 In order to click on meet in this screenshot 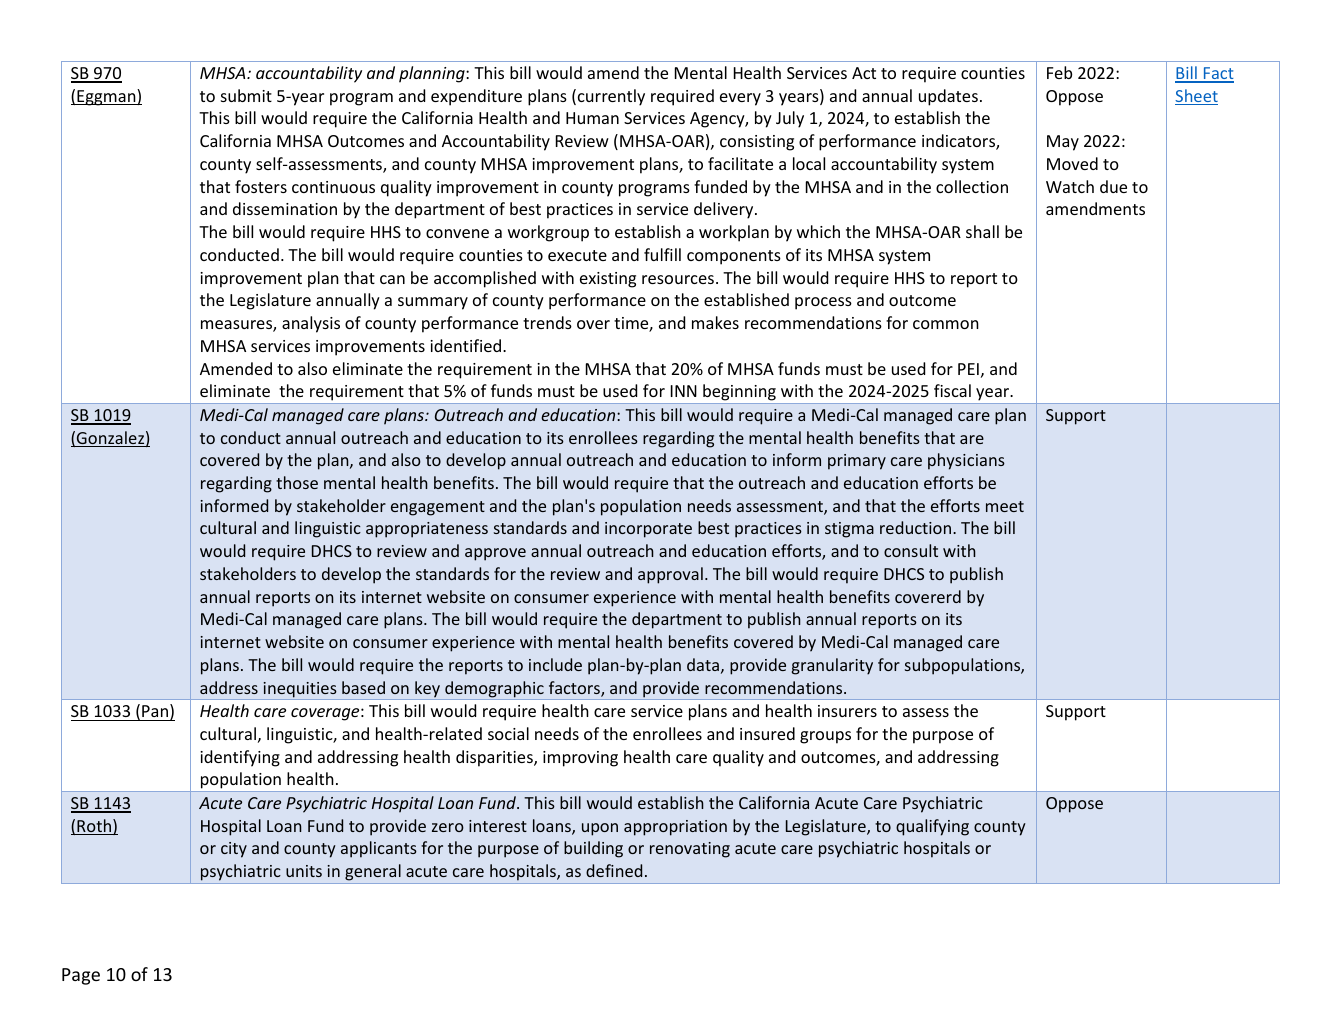, I will do `click(1005, 506)`.
